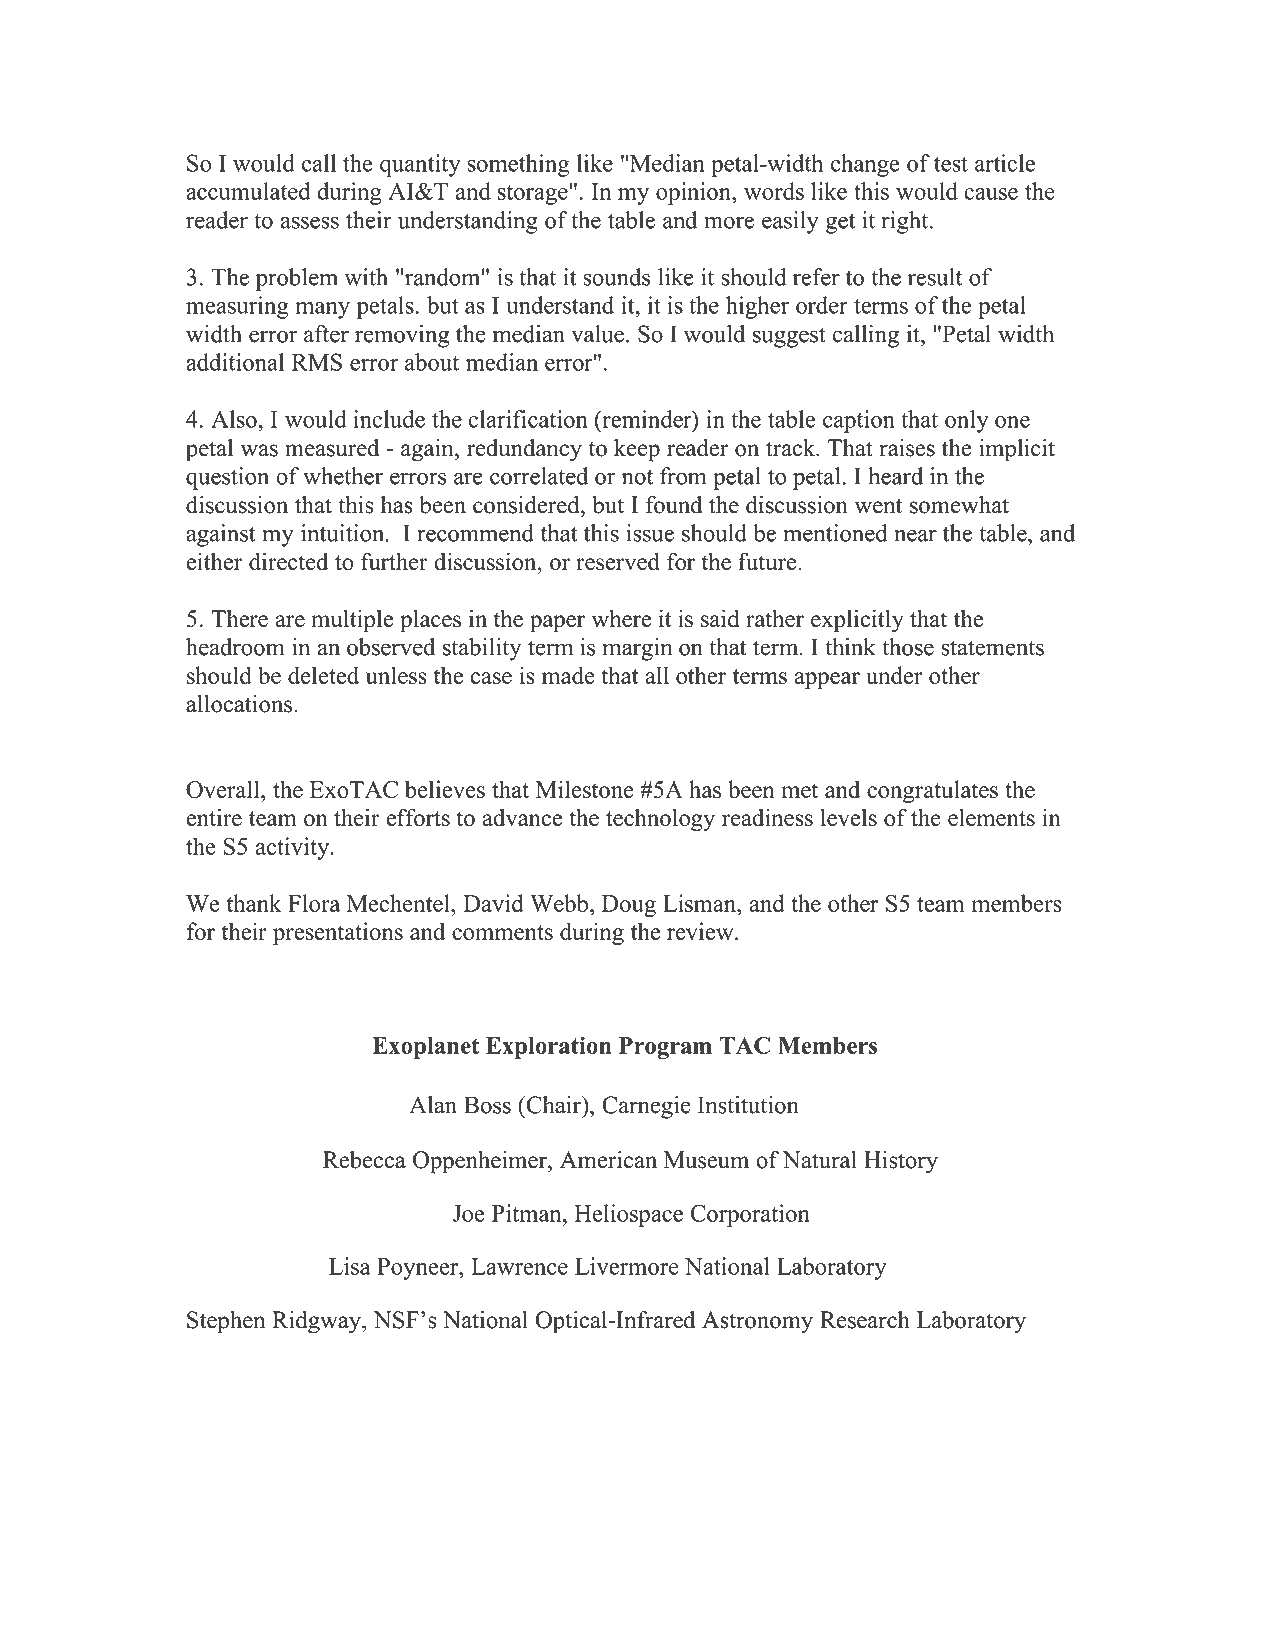  Describe the element at coordinates (309, 222) in the document. I see `assess` at that location.
